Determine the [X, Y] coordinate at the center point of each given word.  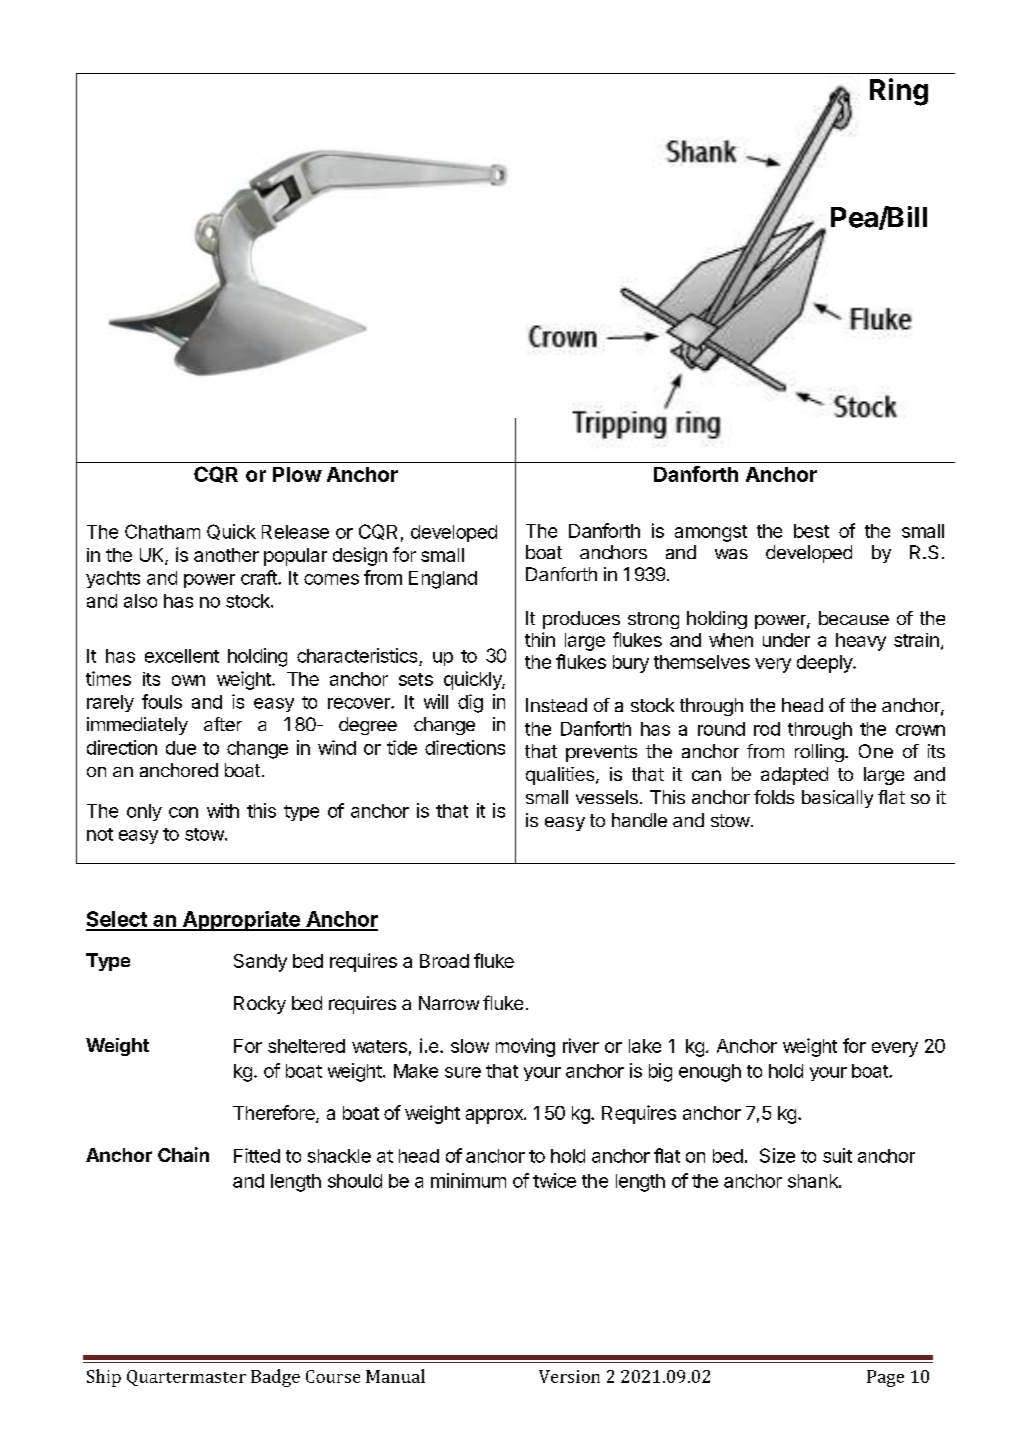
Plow [297, 474]
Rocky [260, 1005]
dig [470, 703]
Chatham [162, 531]
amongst [711, 533]
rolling [819, 753]
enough [710, 1073]
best [811, 531]
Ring [899, 92]
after [223, 724]
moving [525, 1047]
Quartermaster [186, 1378]
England [443, 580]
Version [569, 1376]
